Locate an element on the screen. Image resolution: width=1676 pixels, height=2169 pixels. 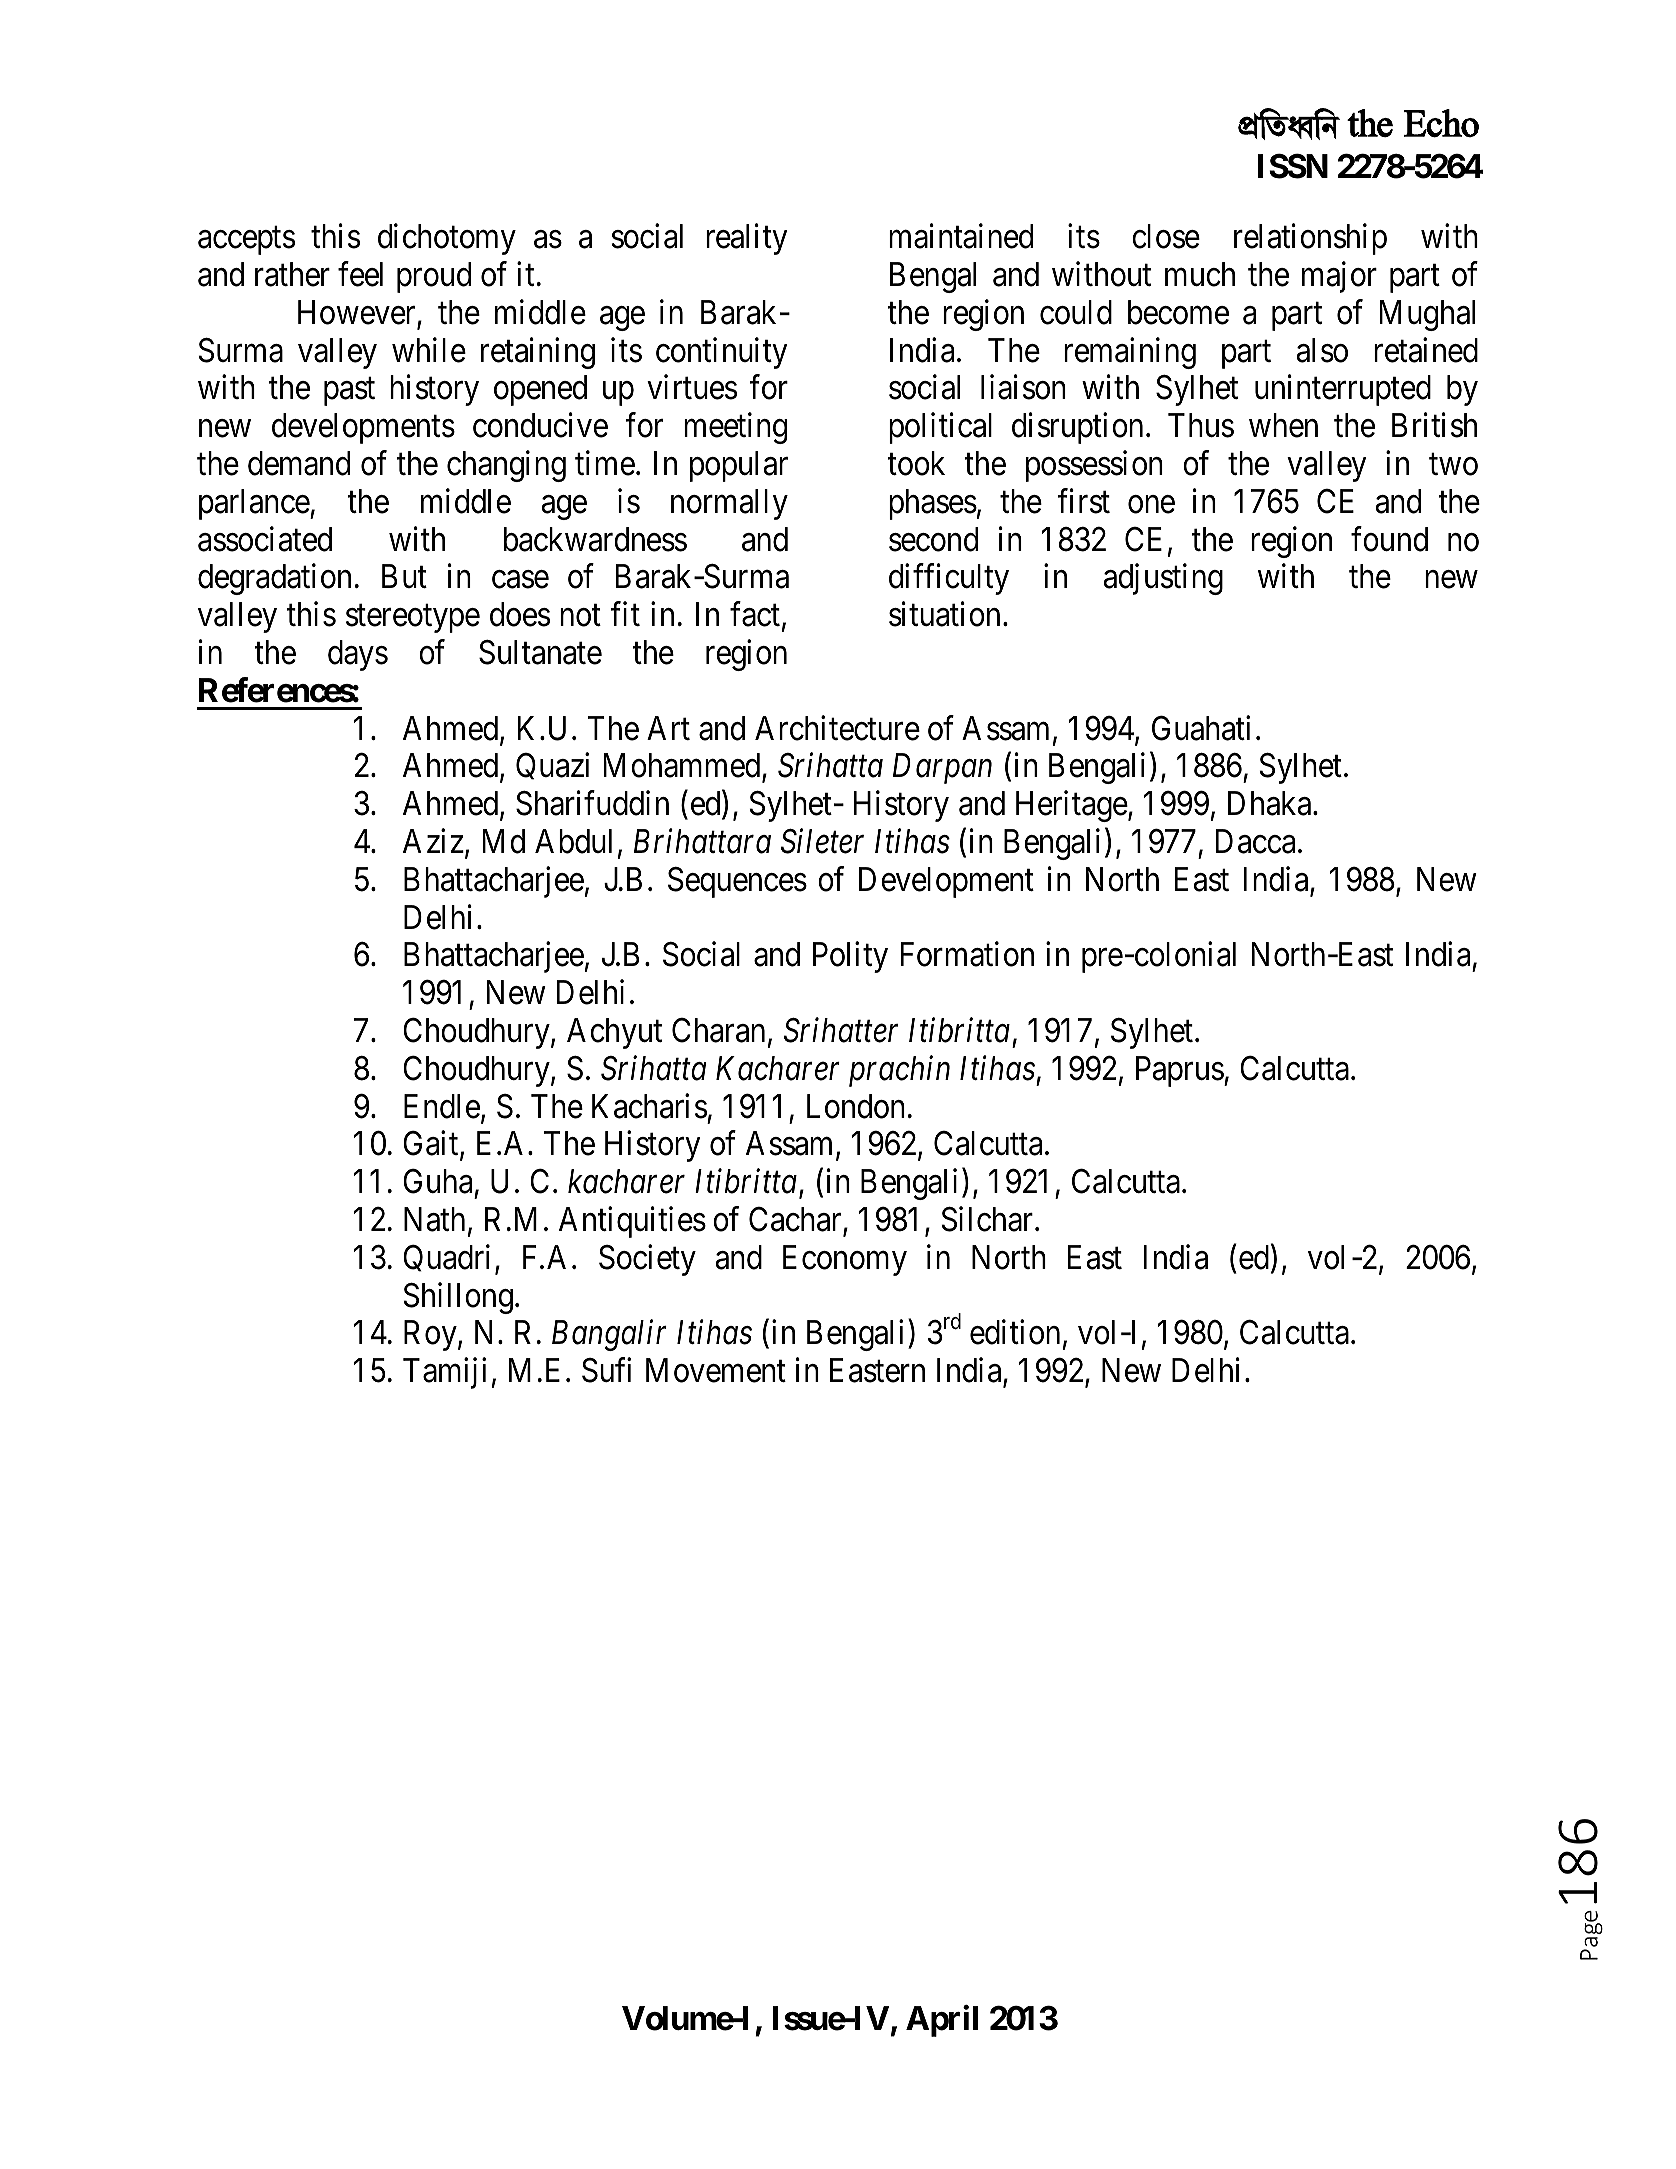
found is located at coordinates (1389, 539).
